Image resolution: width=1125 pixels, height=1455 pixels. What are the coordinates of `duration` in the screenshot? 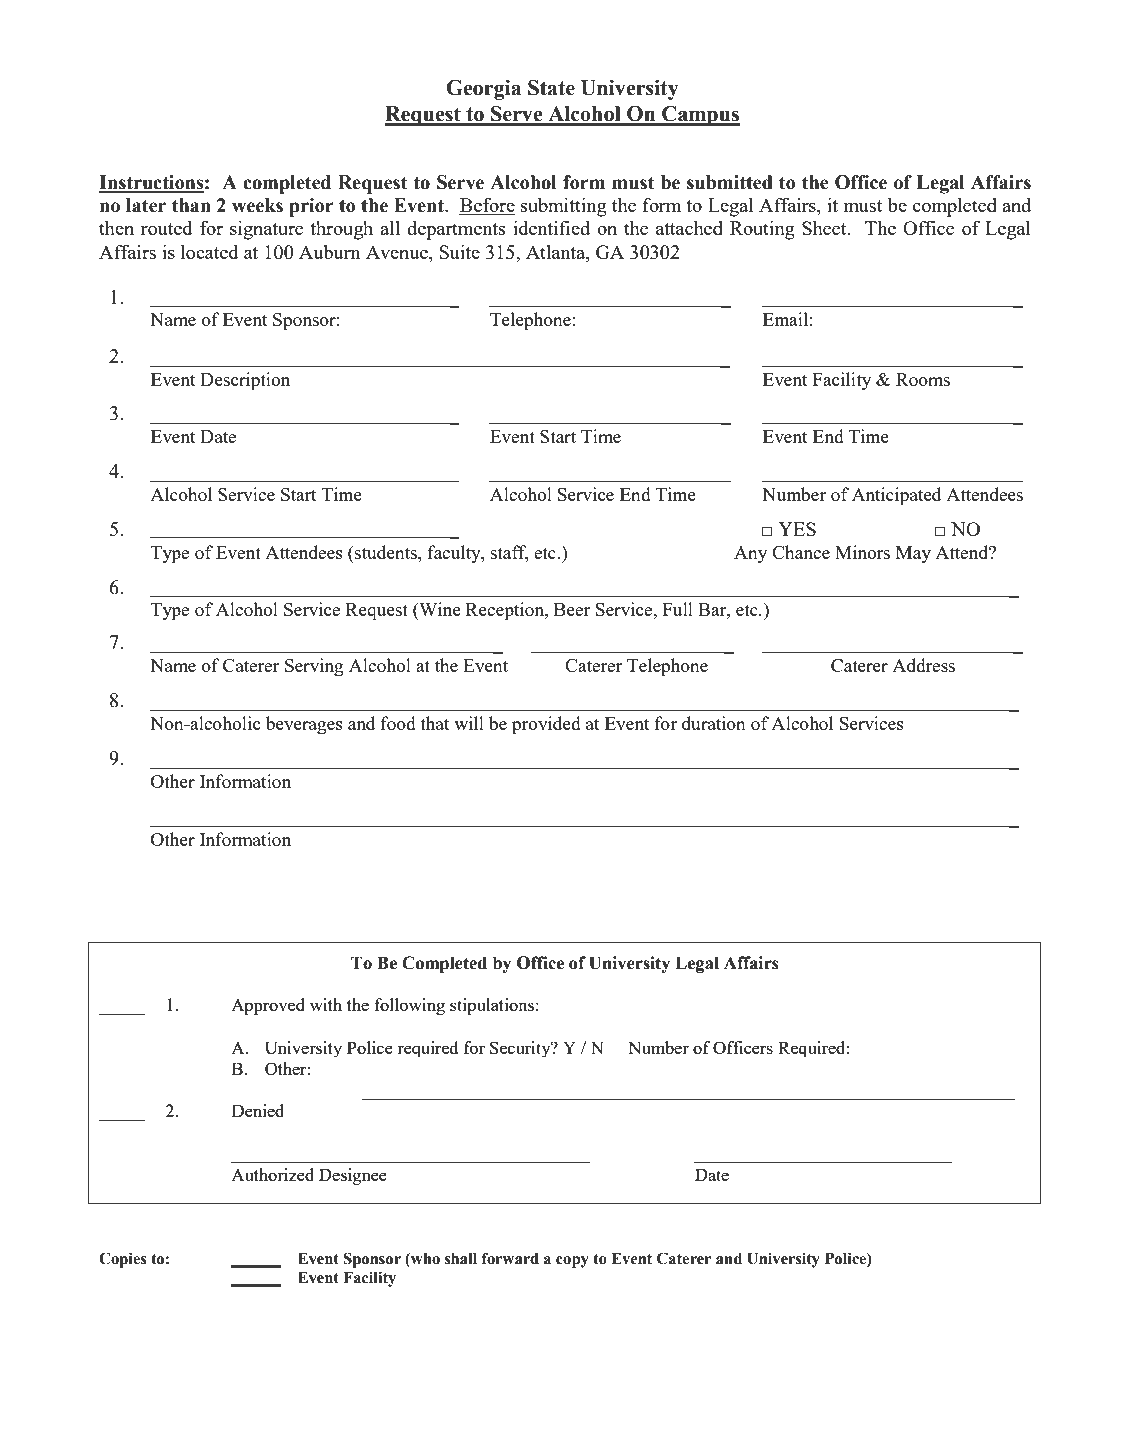 It's located at (714, 723).
